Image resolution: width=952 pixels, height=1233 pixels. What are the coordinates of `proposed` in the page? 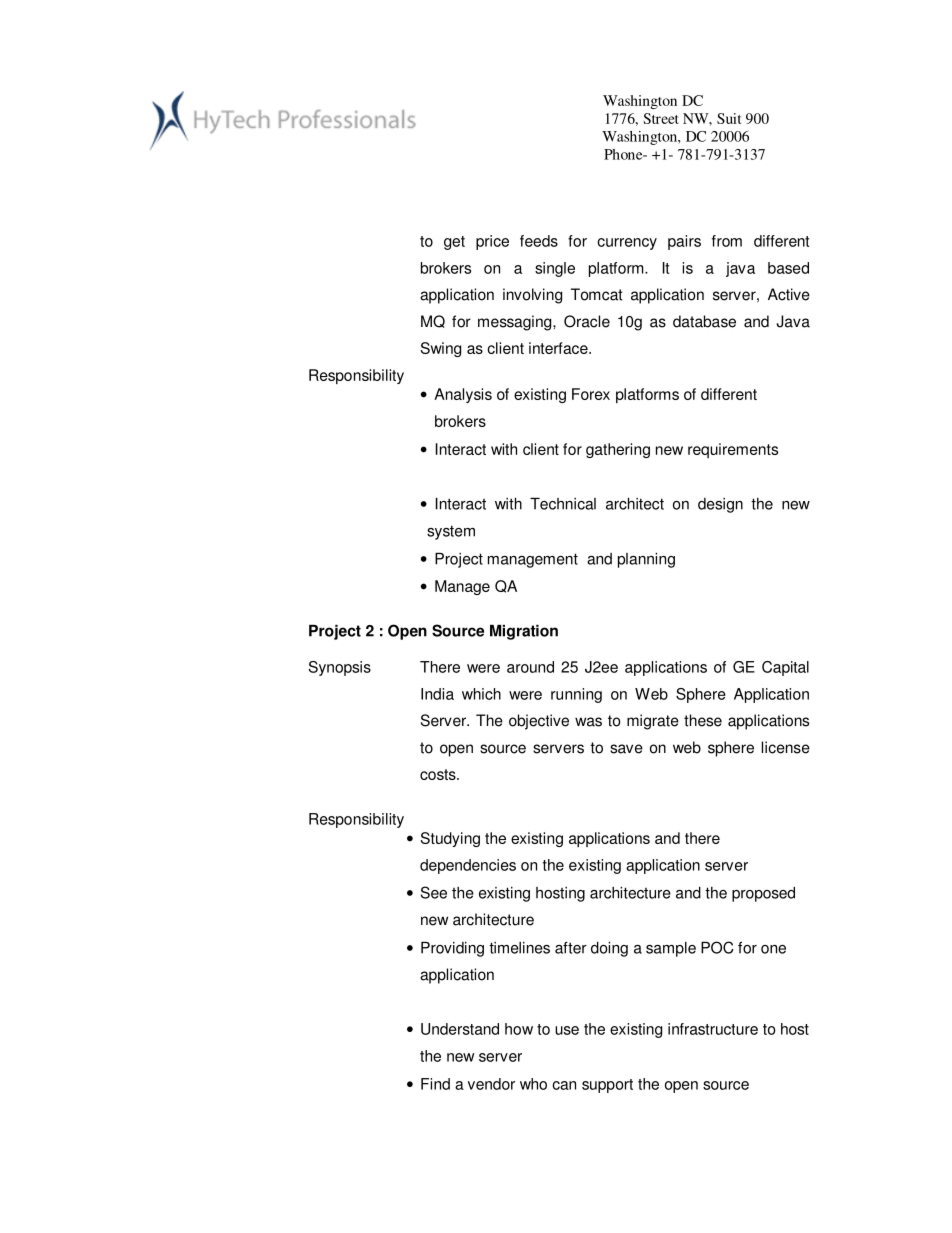 It's located at (763, 894).
